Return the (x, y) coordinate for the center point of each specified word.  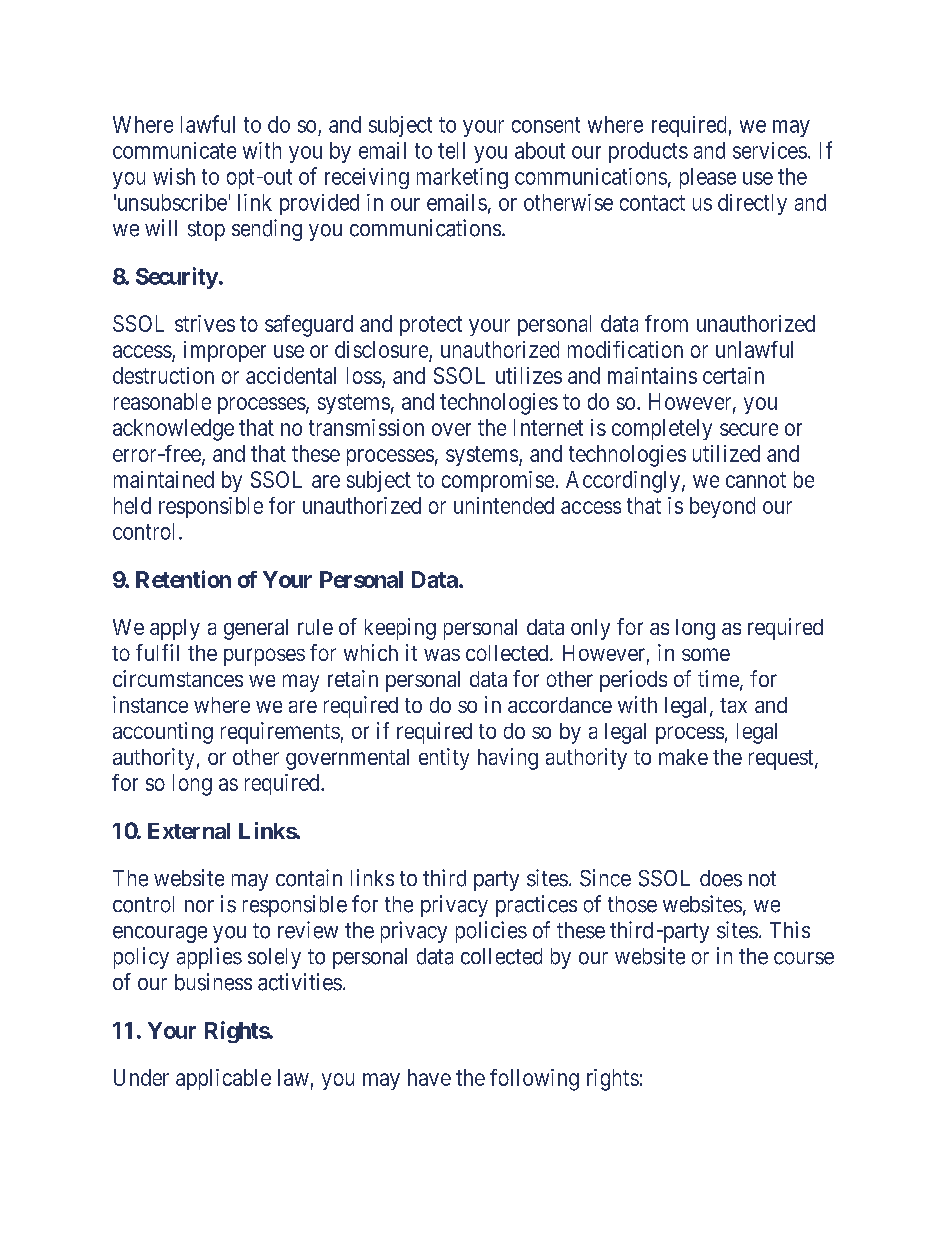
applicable (223, 1079)
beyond (722, 507)
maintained (164, 479)
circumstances (178, 678)
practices (536, 906)
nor (199, 906)
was (442, 655)
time (718, 678)
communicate (174, 150)
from (666, 323)
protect (431, 326)
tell (451, 150)
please (708, 178)
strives (205, 323)
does (721, 878)
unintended (504, 505)
